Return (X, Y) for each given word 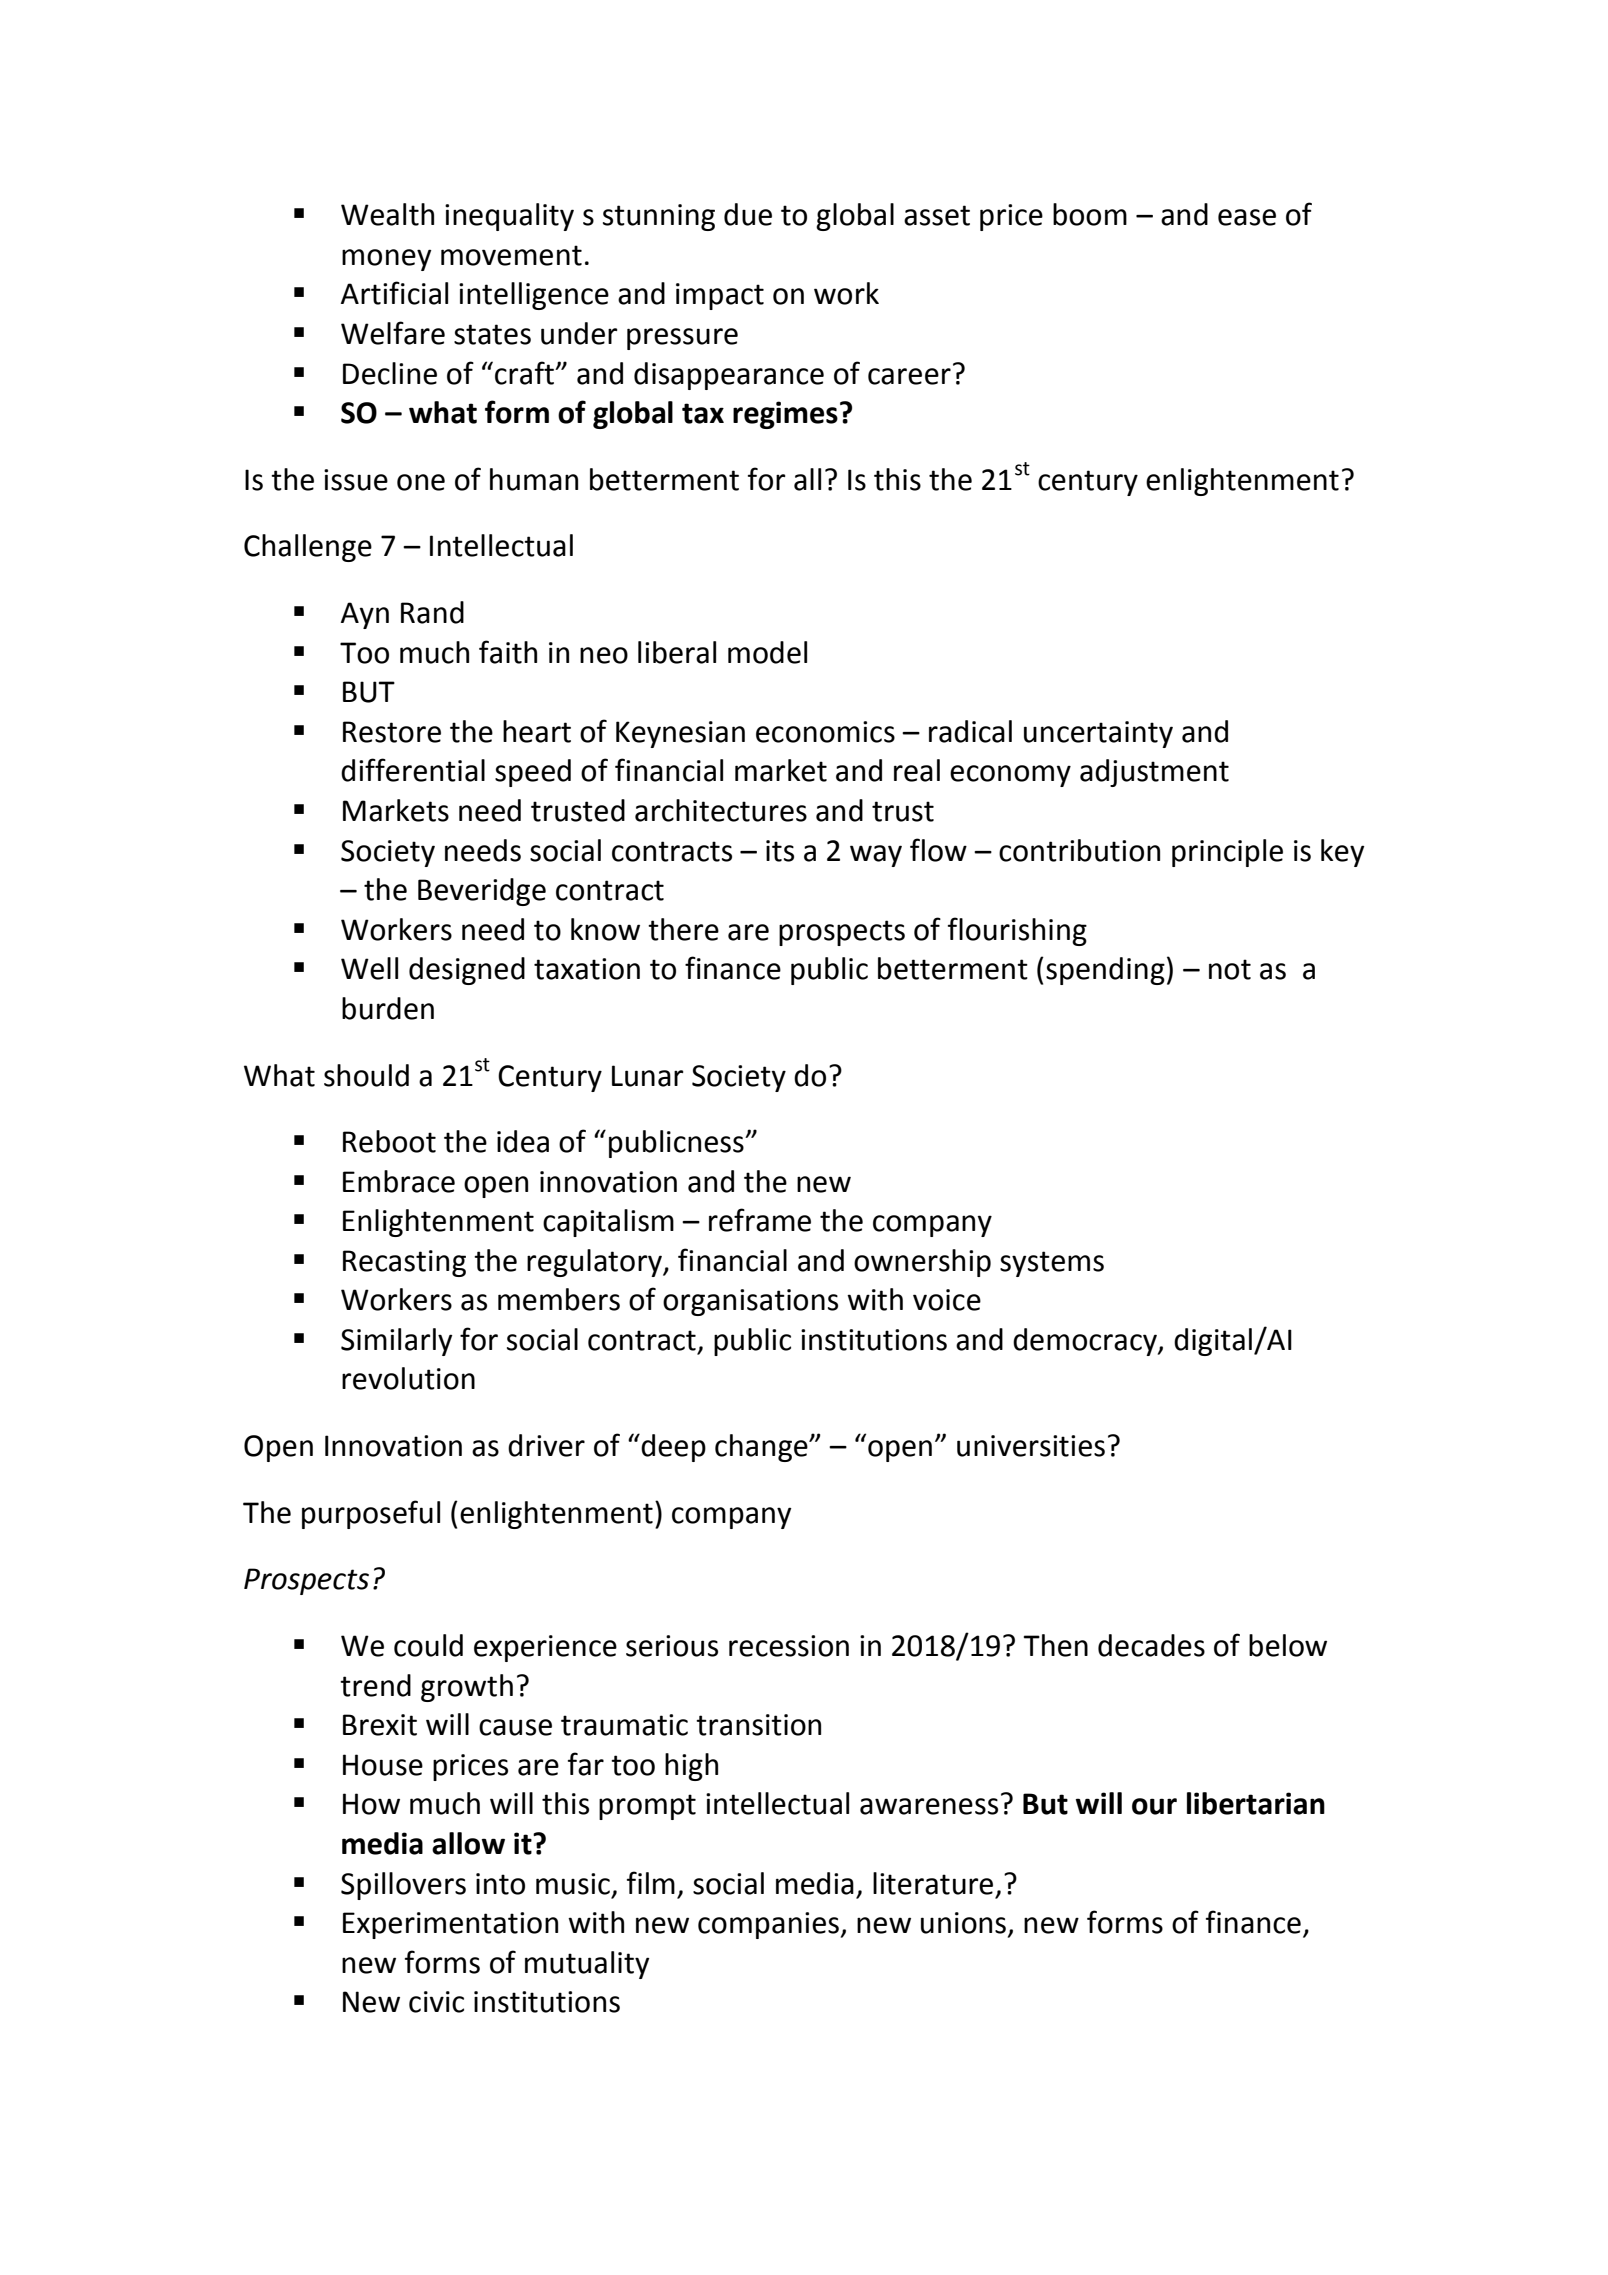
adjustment (1154, 773)
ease (1247, 217)
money (386, 260)
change (762, 1448)
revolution (408, 1378)
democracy (1086, 1342)
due (748, 214)
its (780, 851)
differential (413, 770)
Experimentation (450, 1925)
